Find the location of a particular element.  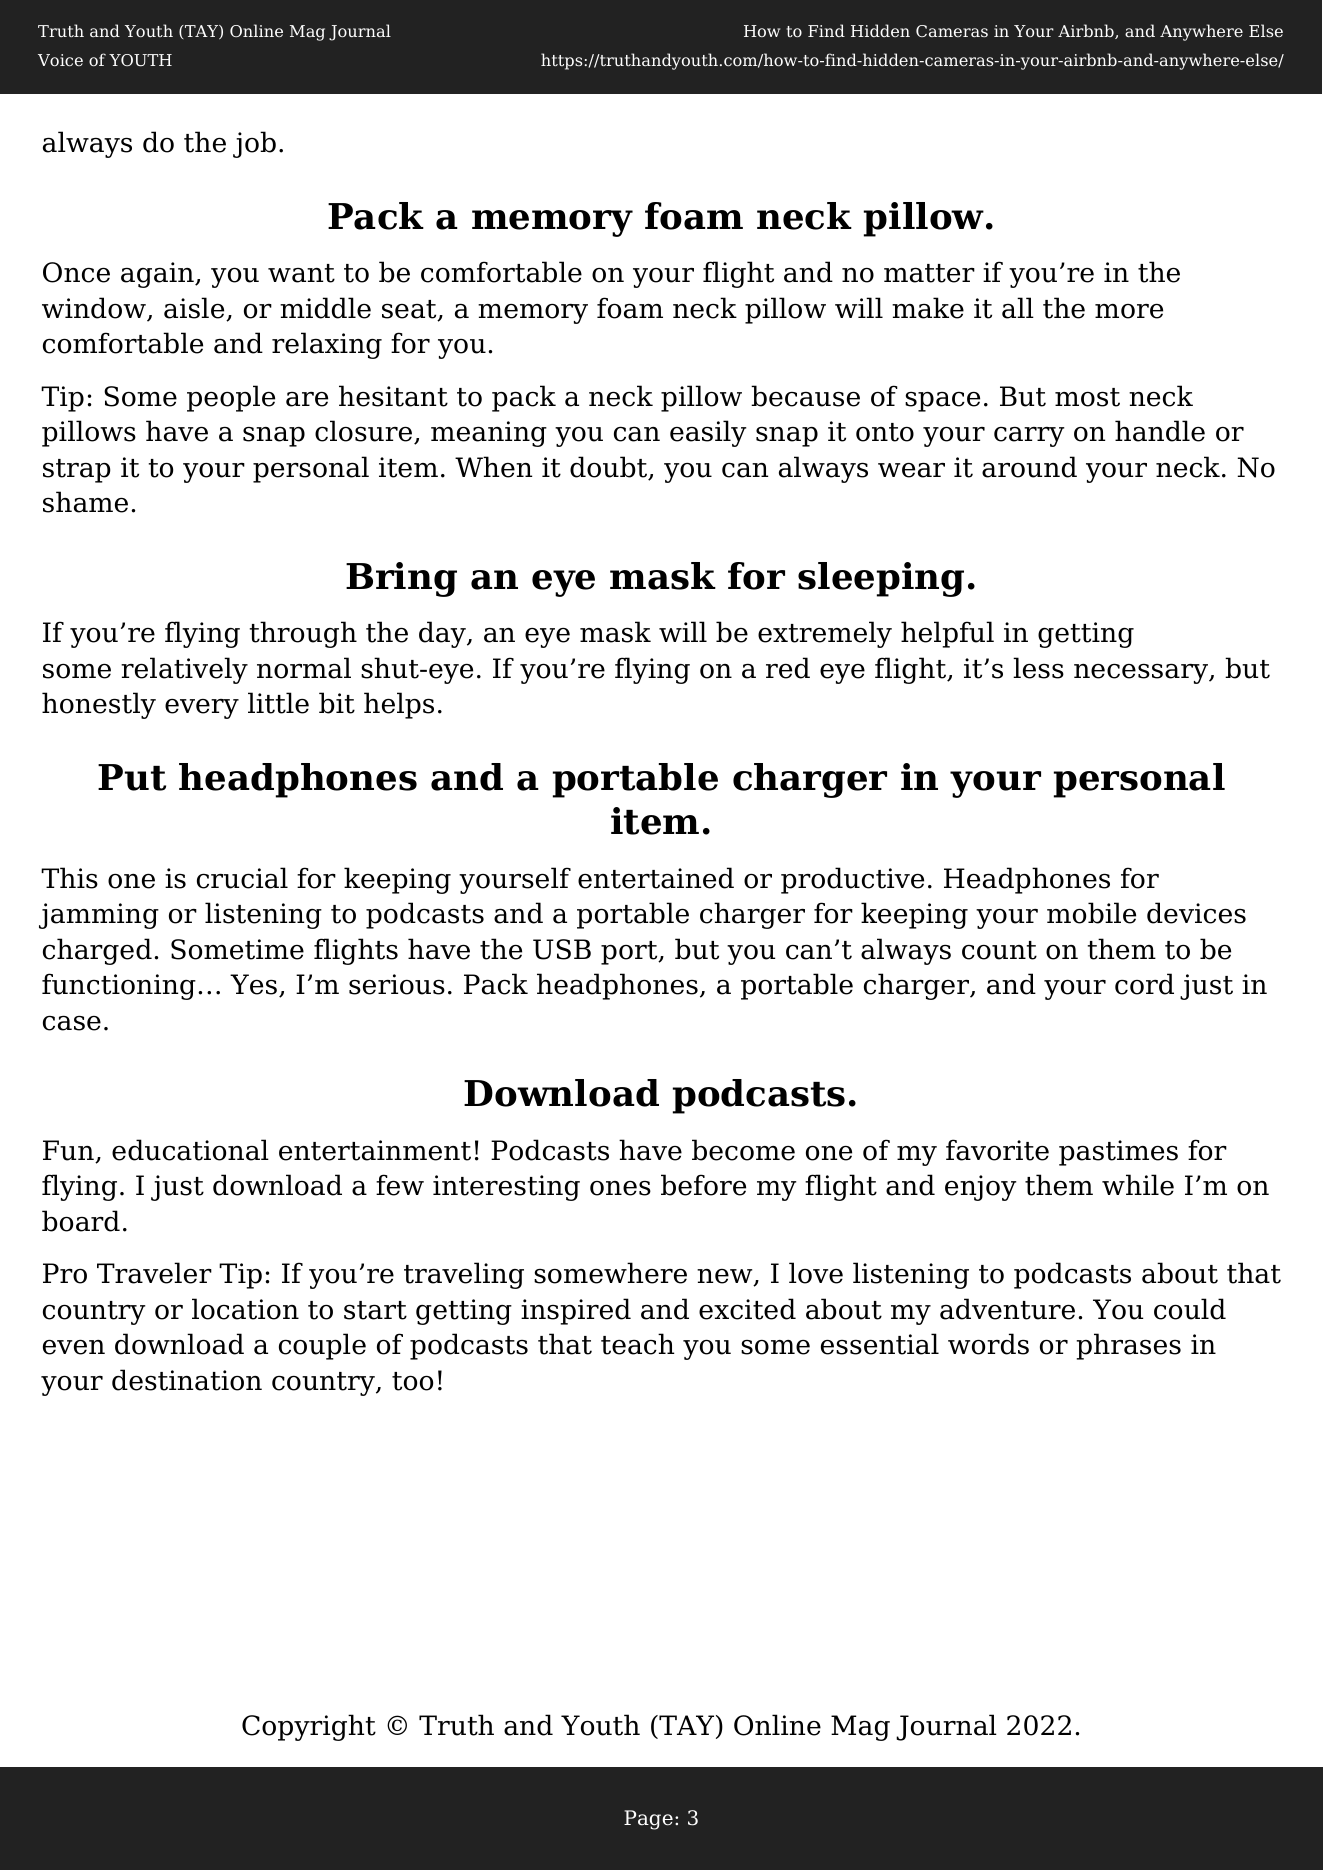

matter is located at coordinates (929, 273).
